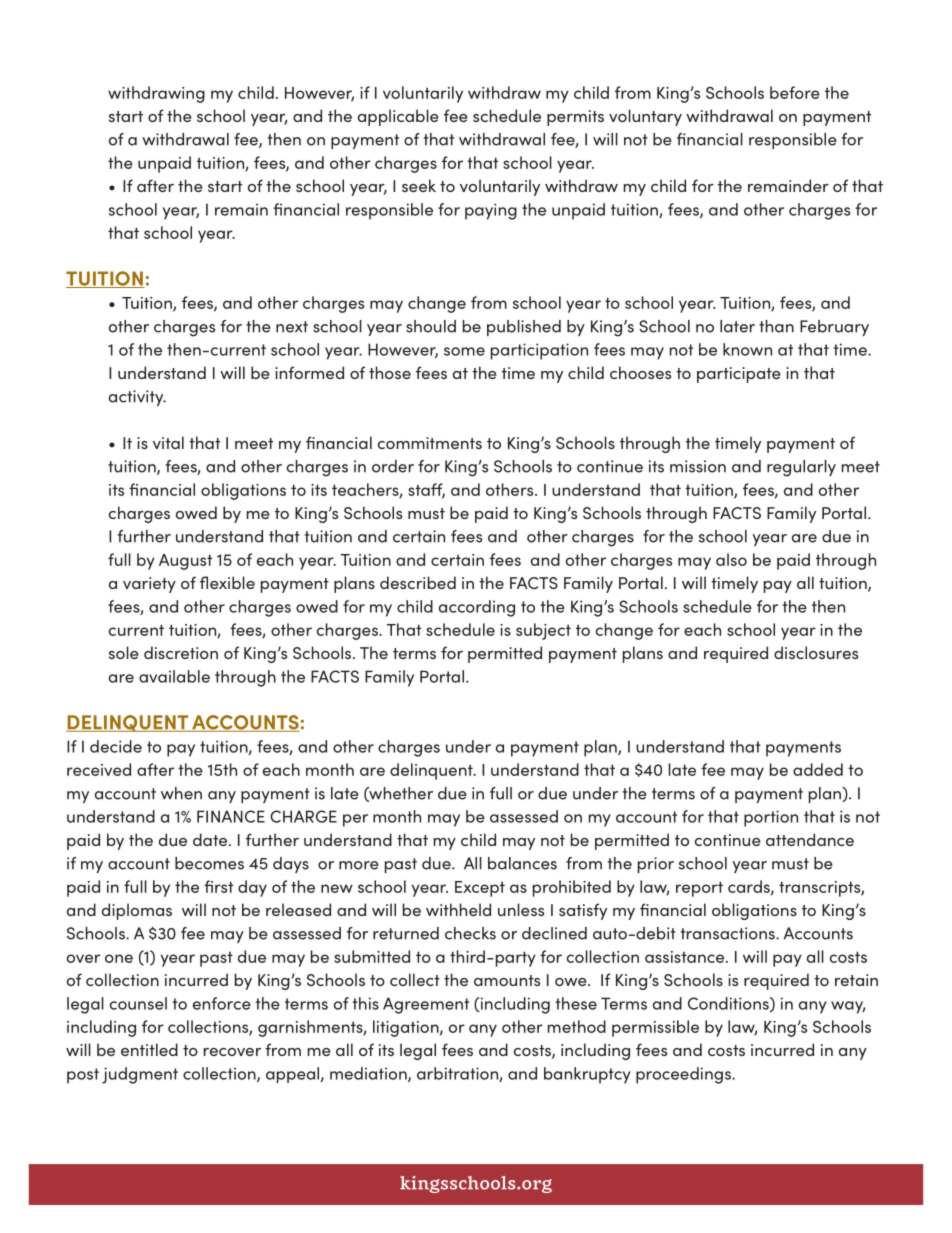  I want to click on applicable, so click(398, 117).
